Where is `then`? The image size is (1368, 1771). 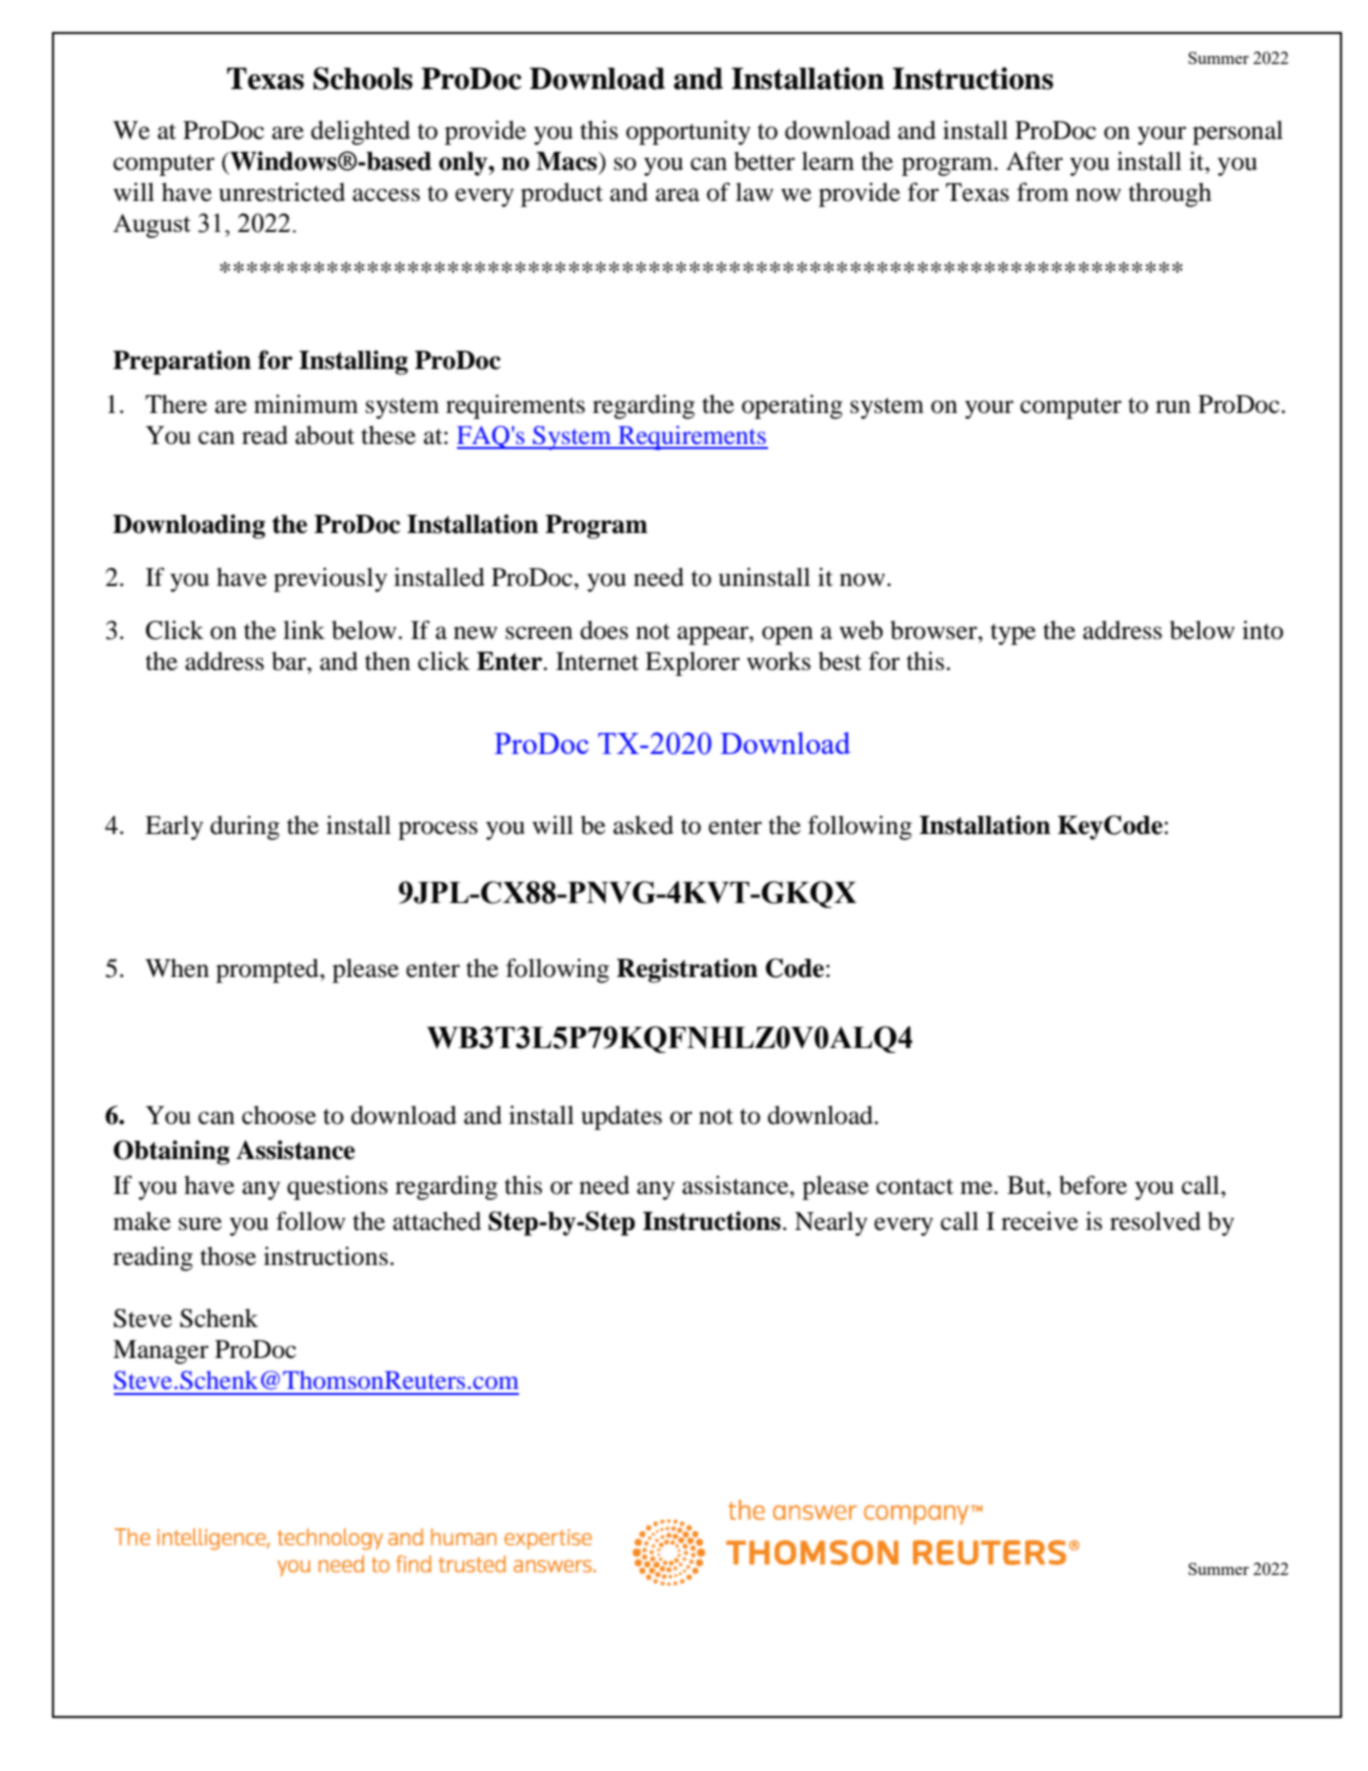 then is located at coordinates (387, 661).
